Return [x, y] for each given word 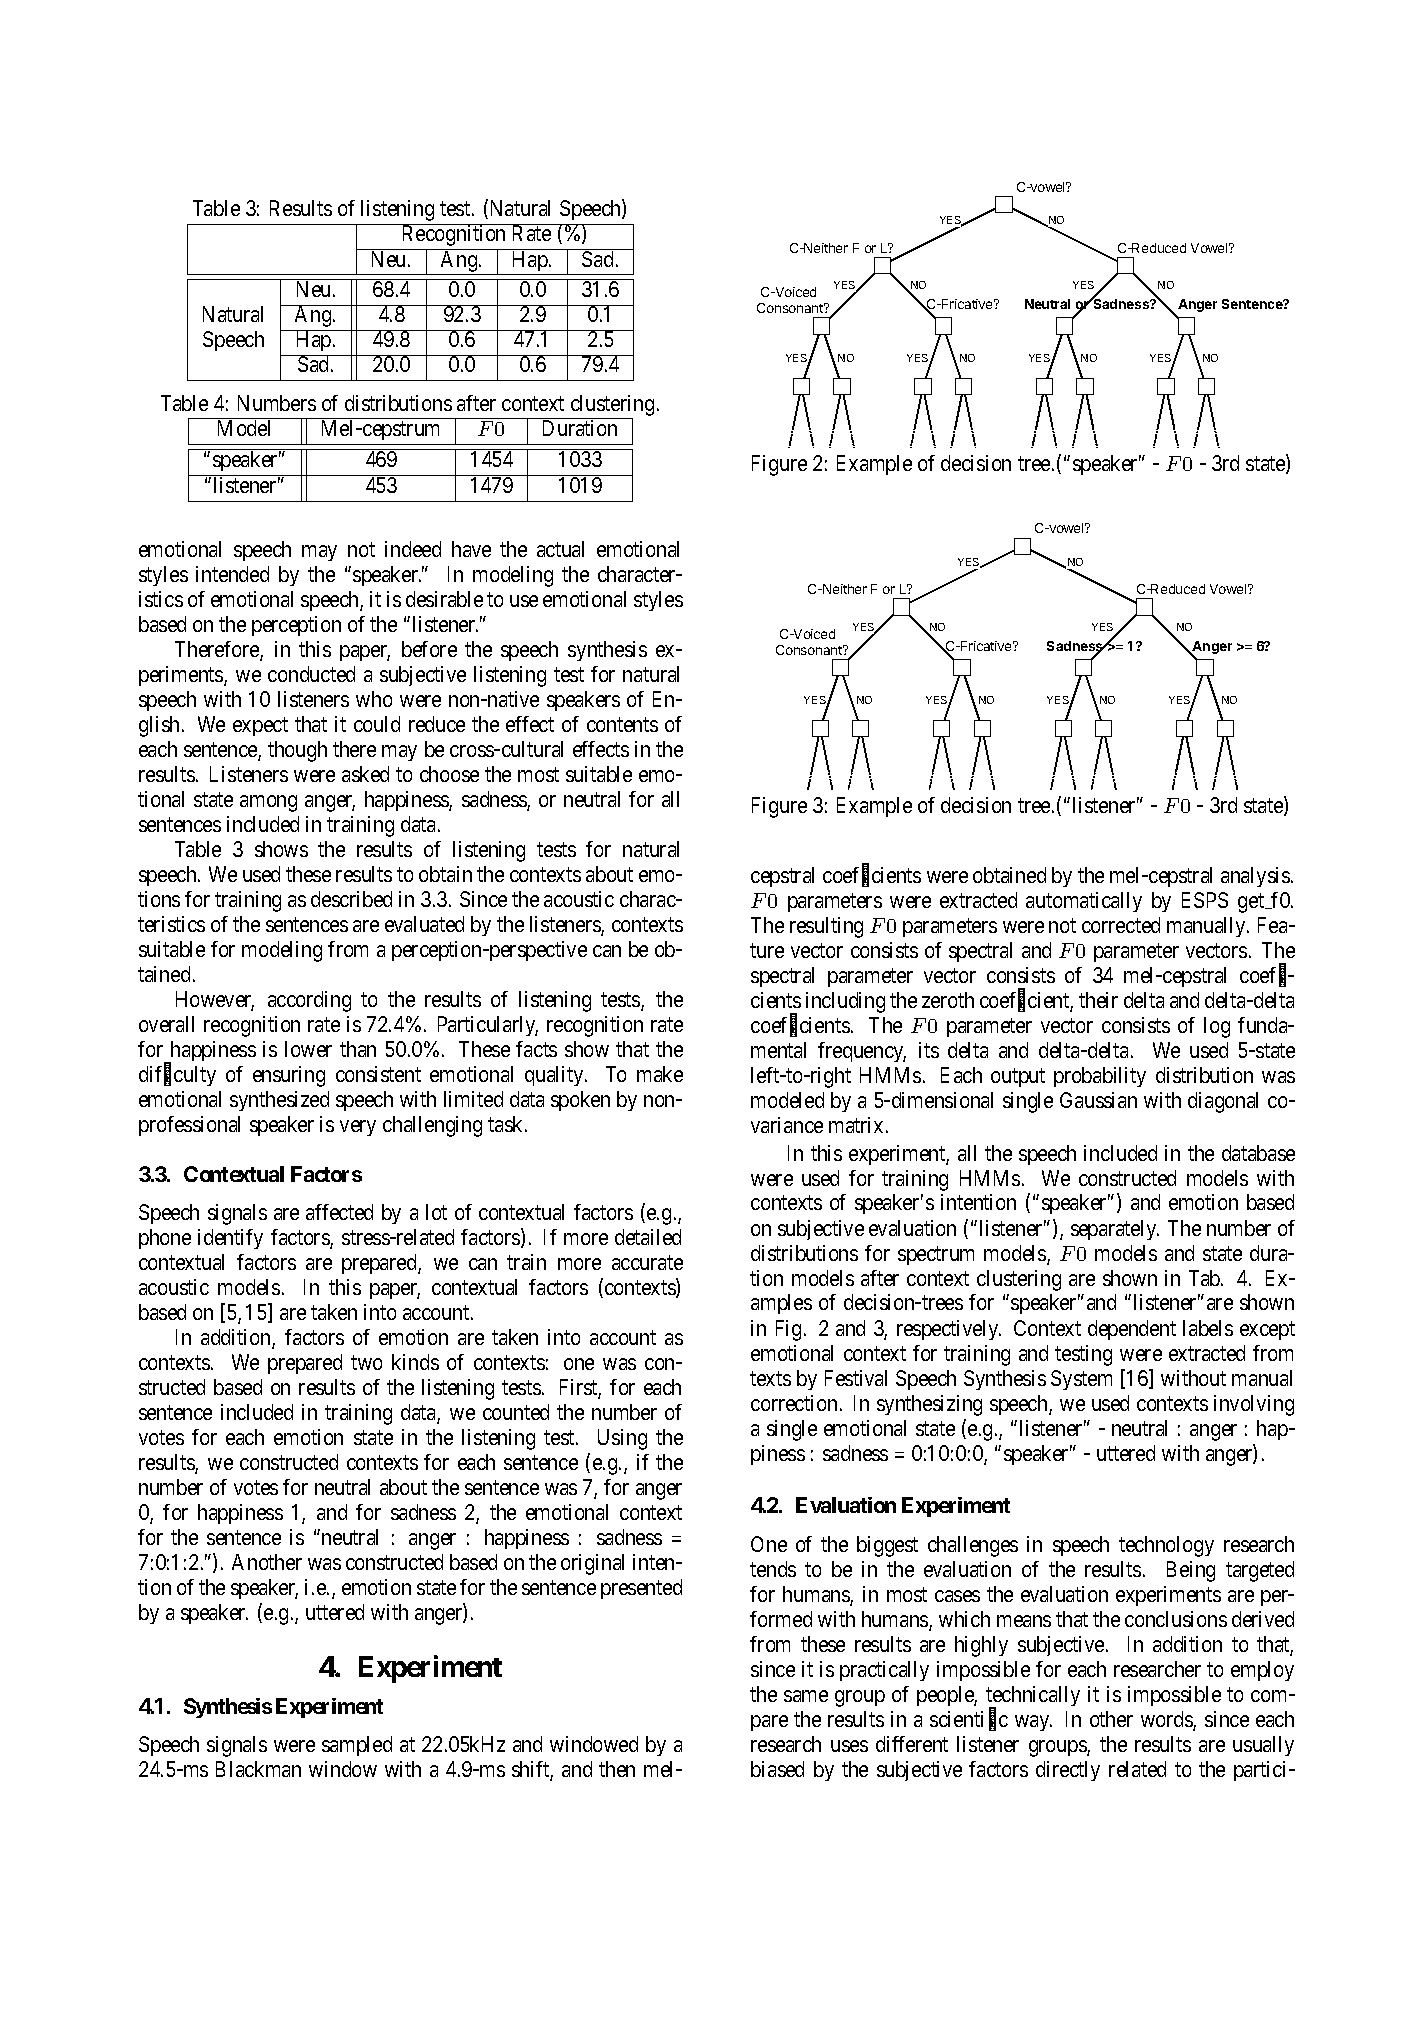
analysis [1255, 877]
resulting [826, 927]
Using [622, 1439]
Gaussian [1098, 1100]
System [1081, 1380]
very [358, 1128]
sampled [357, 1746]
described [351, 899]
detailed [648, 1237]
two [366, 1362]
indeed [413, 549]
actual [560, 549]
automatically [1084, 902]
